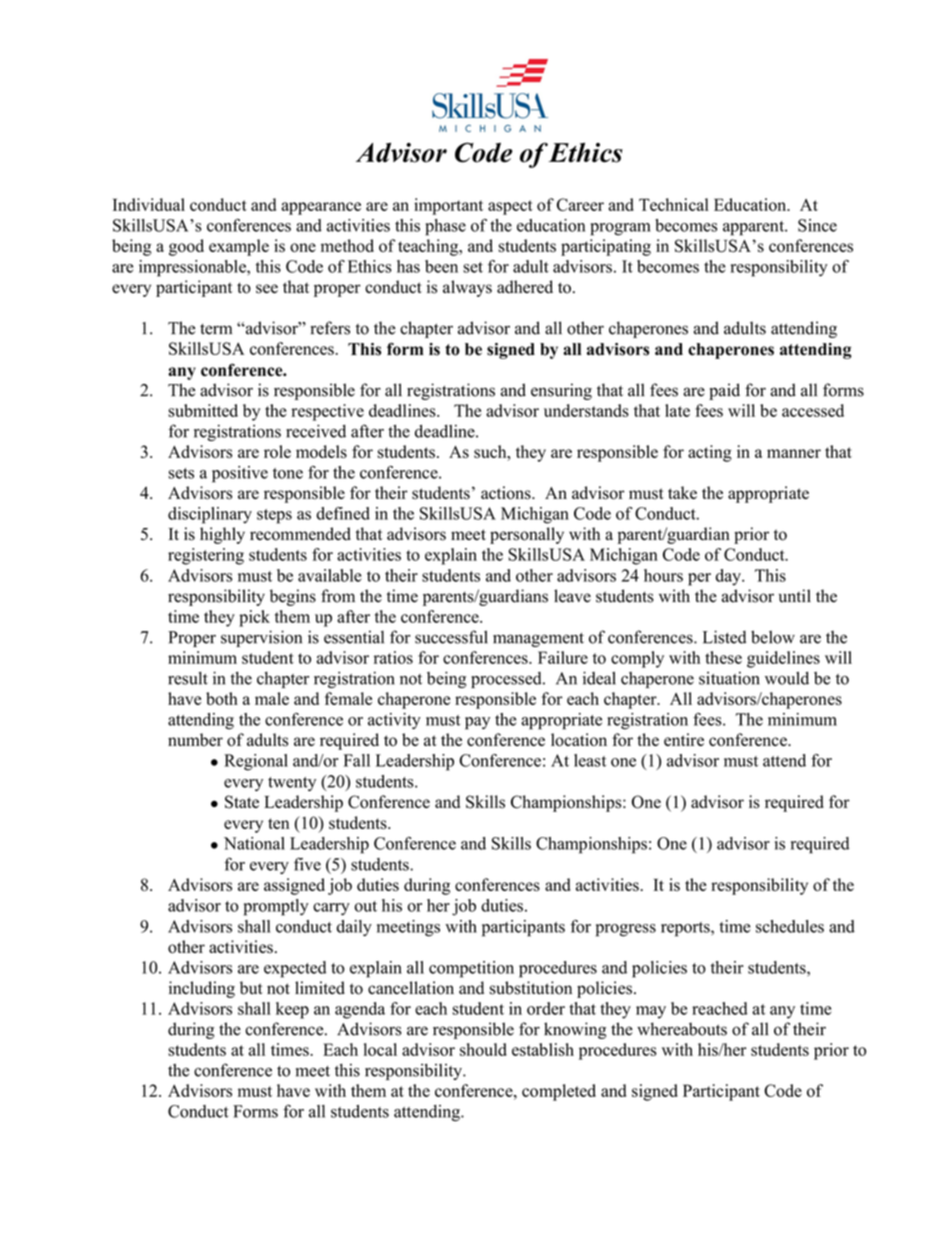  I want to click on take, so click(682, 492).
